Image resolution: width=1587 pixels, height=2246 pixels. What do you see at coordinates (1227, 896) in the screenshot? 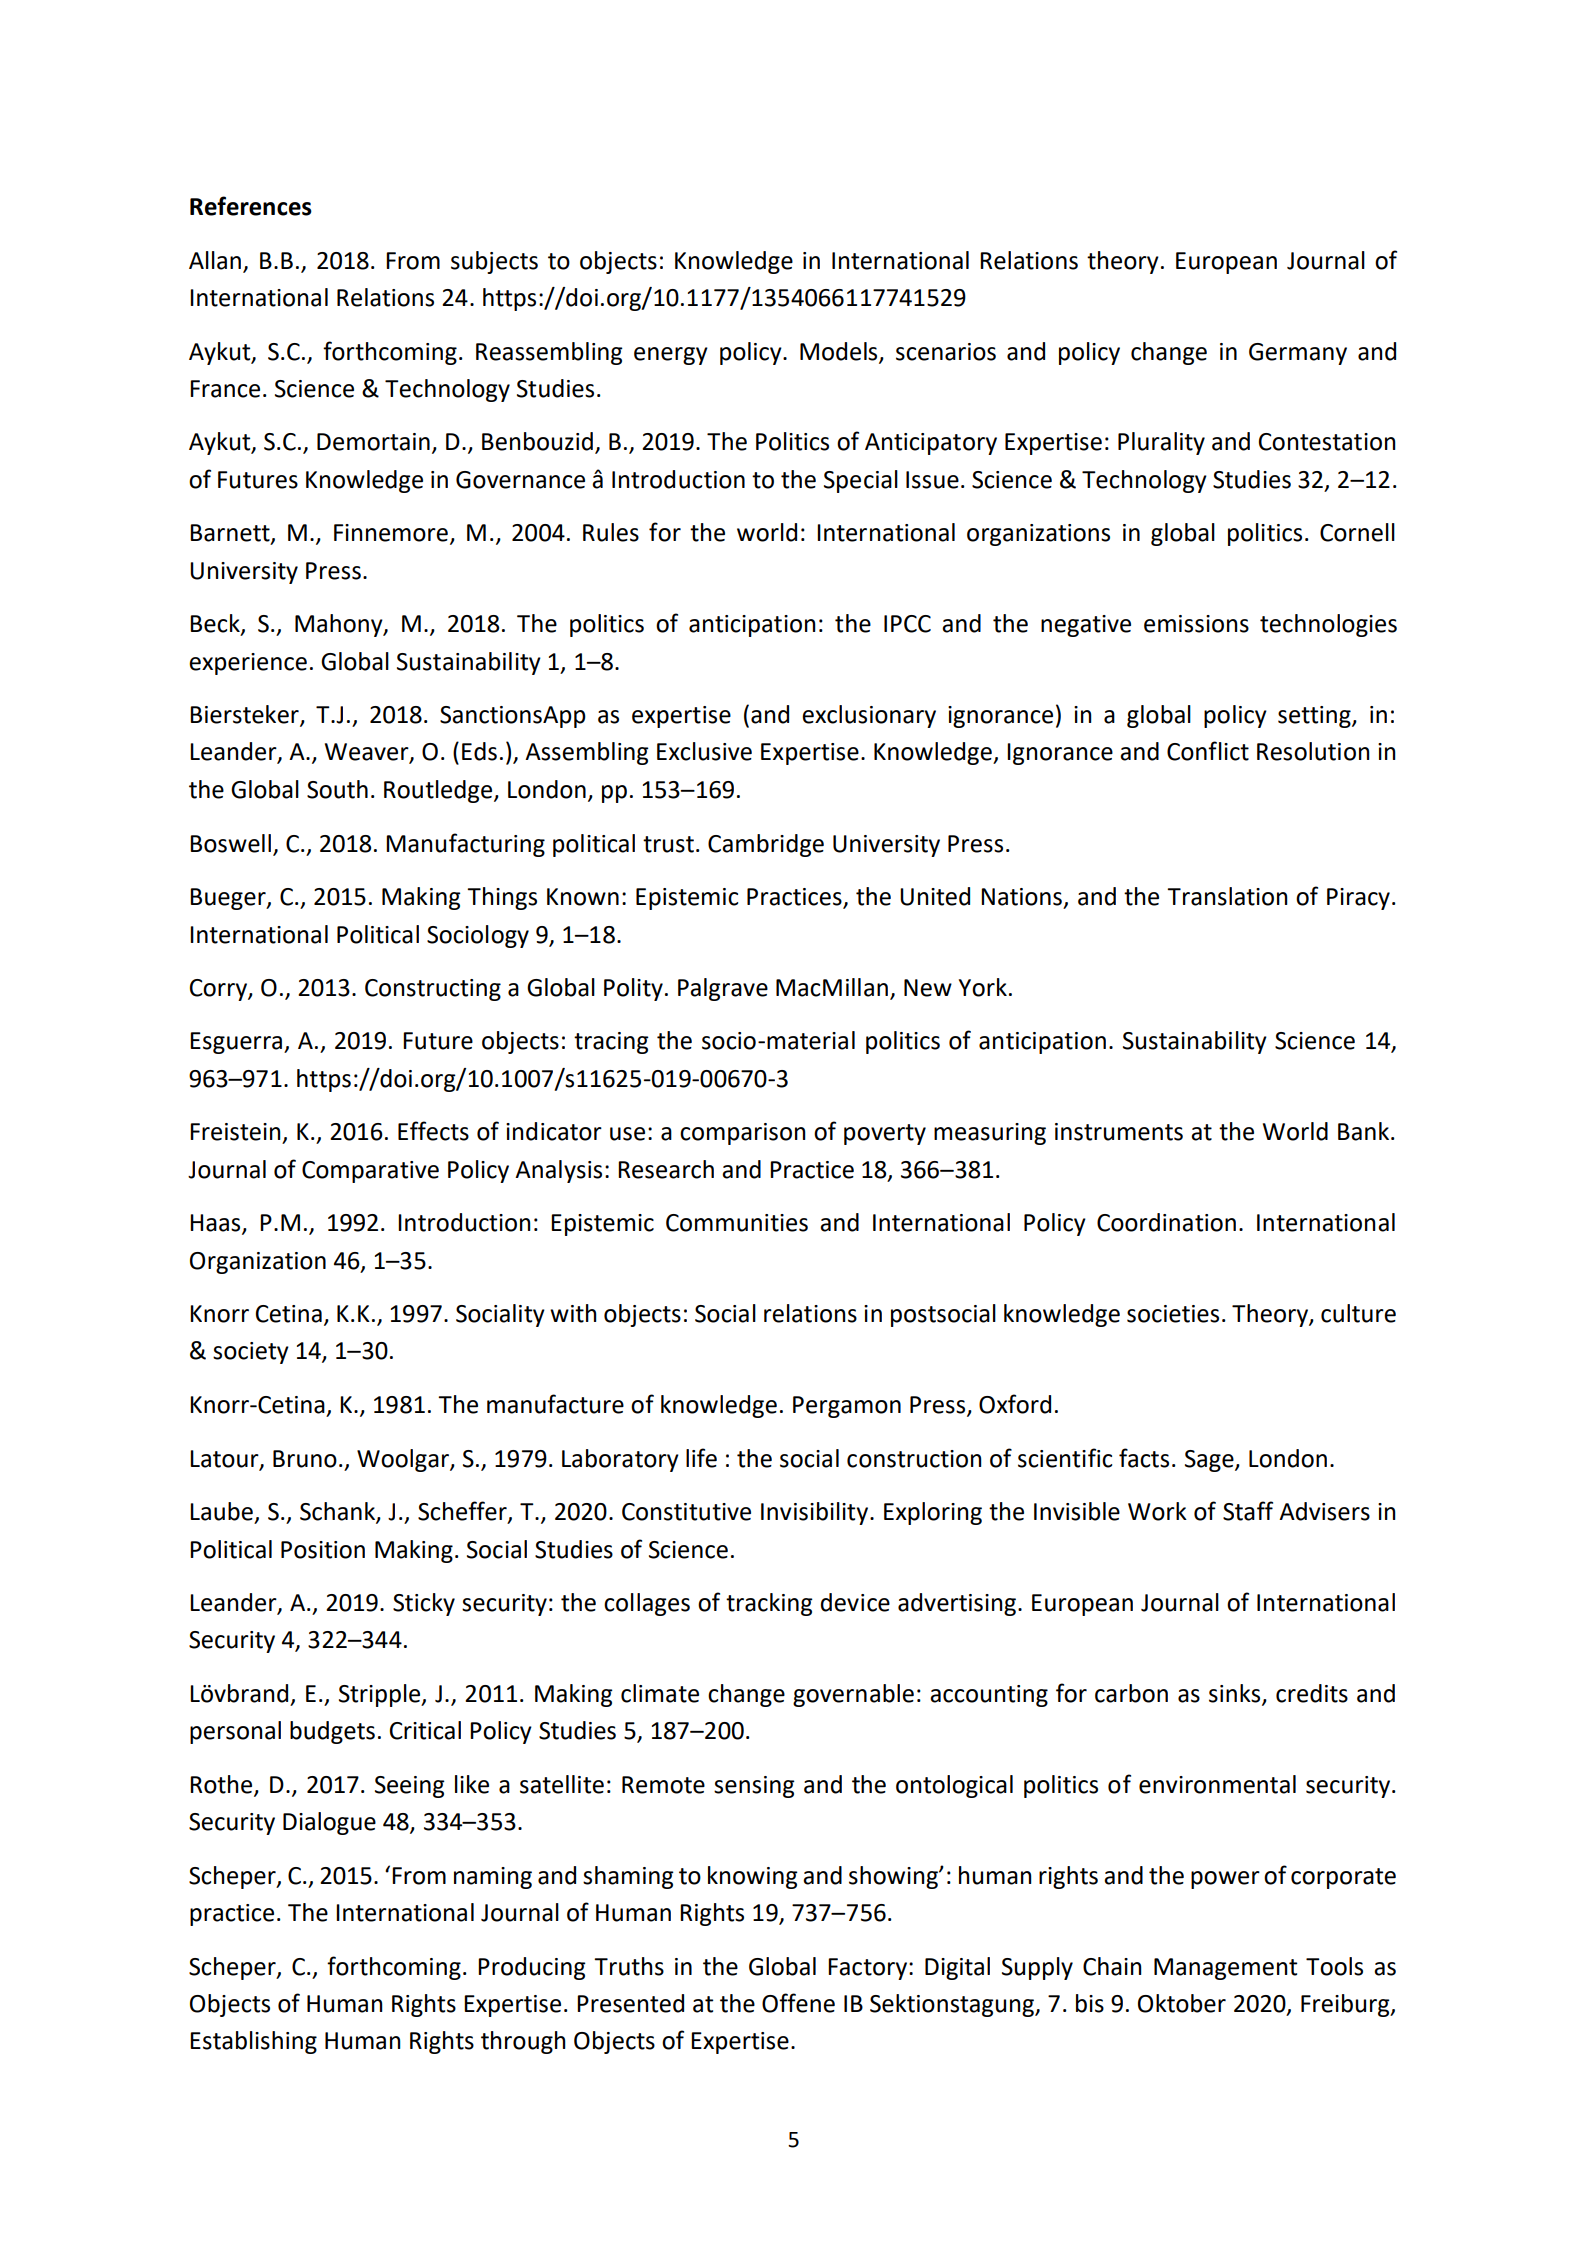
I see `Translation` at bounding box center [1227, 896].
